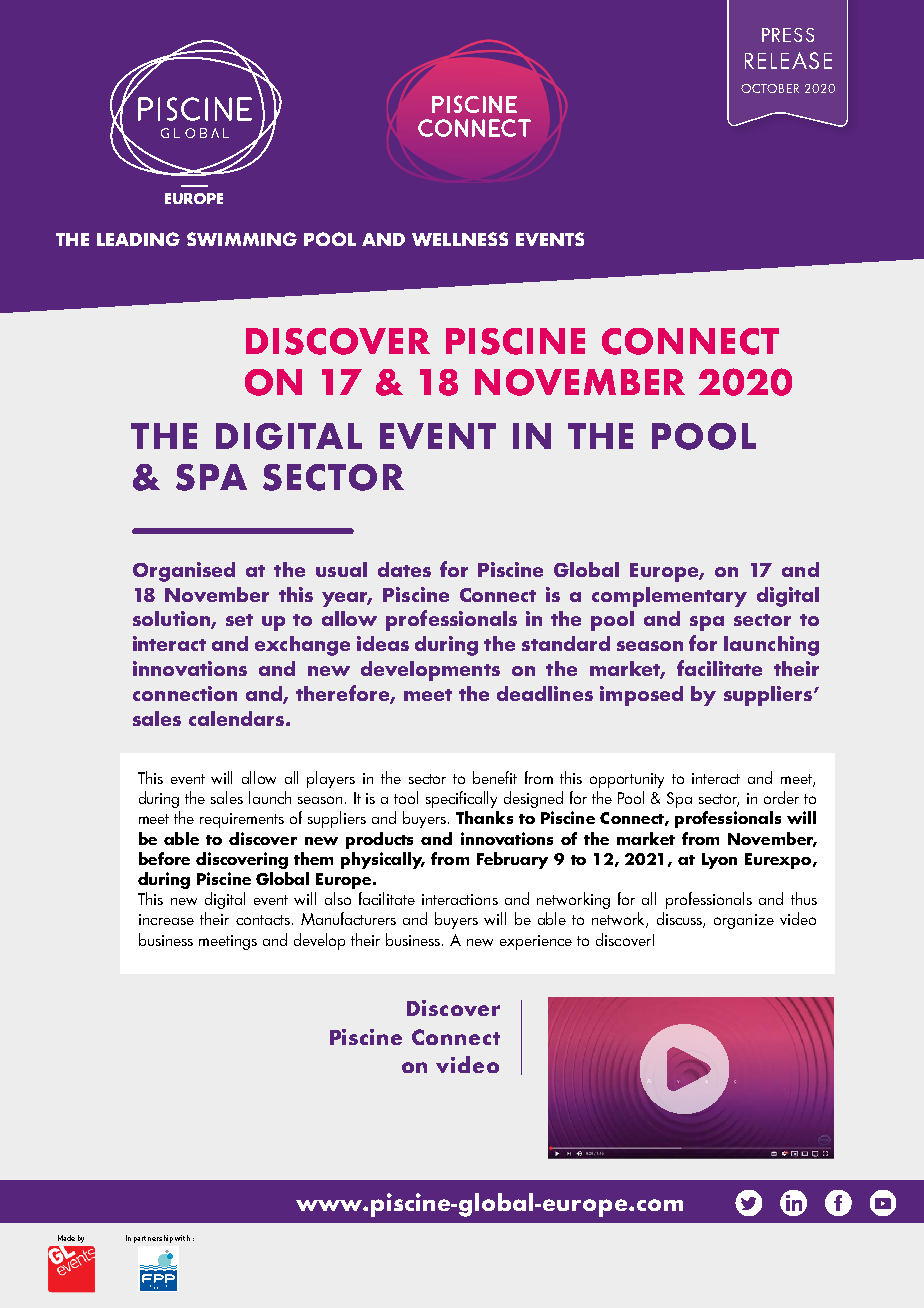  I want to click on specifically, so click(461, 799).
